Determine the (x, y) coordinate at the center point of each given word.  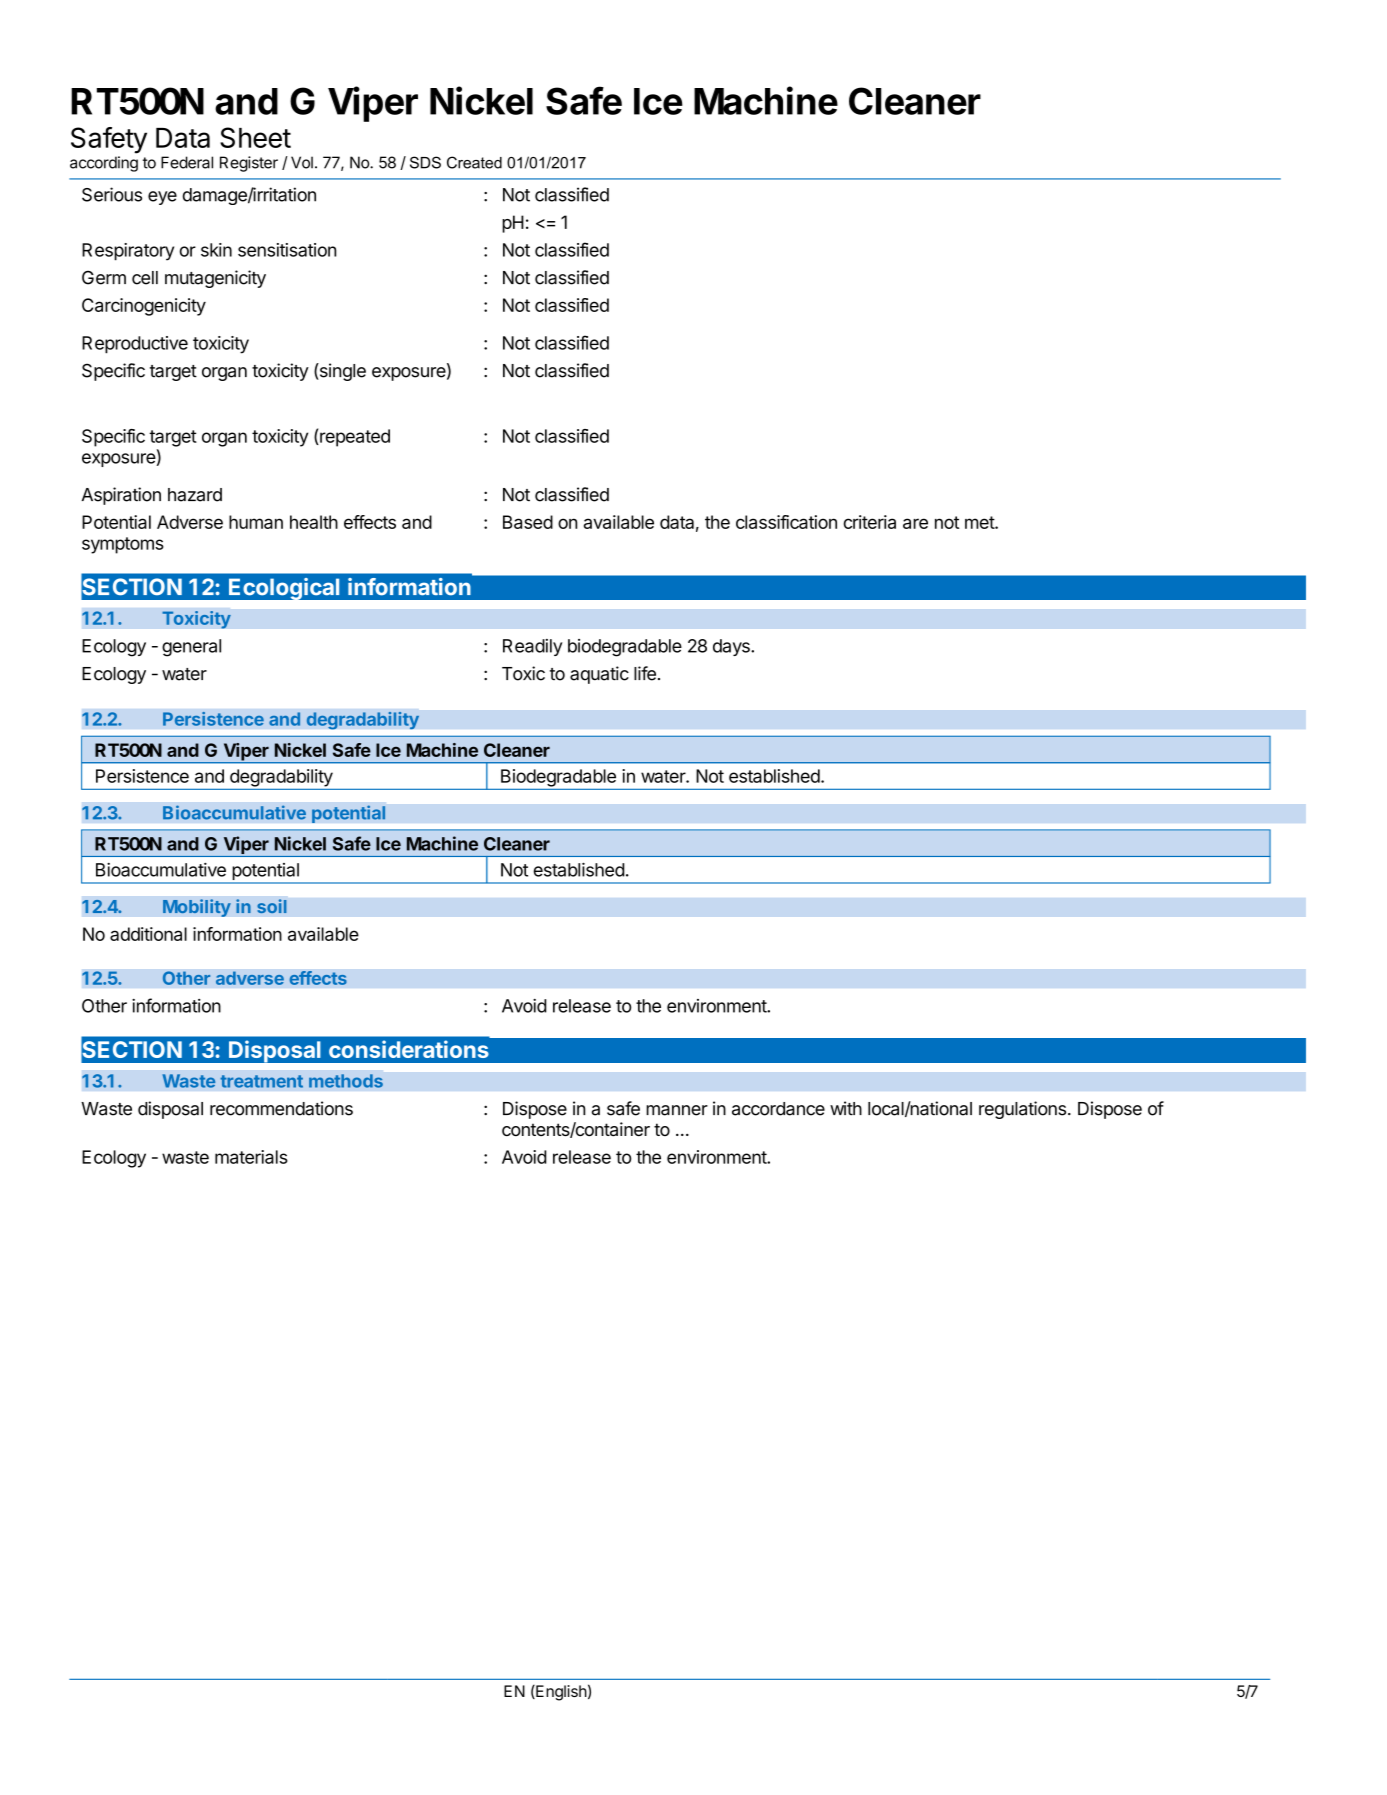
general (191, 648)
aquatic (599, 675)
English (560, 1693)
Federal (187, 162)
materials (251, 1157)
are (915, 523)
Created (474, 162)
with (846, 1108)
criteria (870, 522)
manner (677, 1110)
